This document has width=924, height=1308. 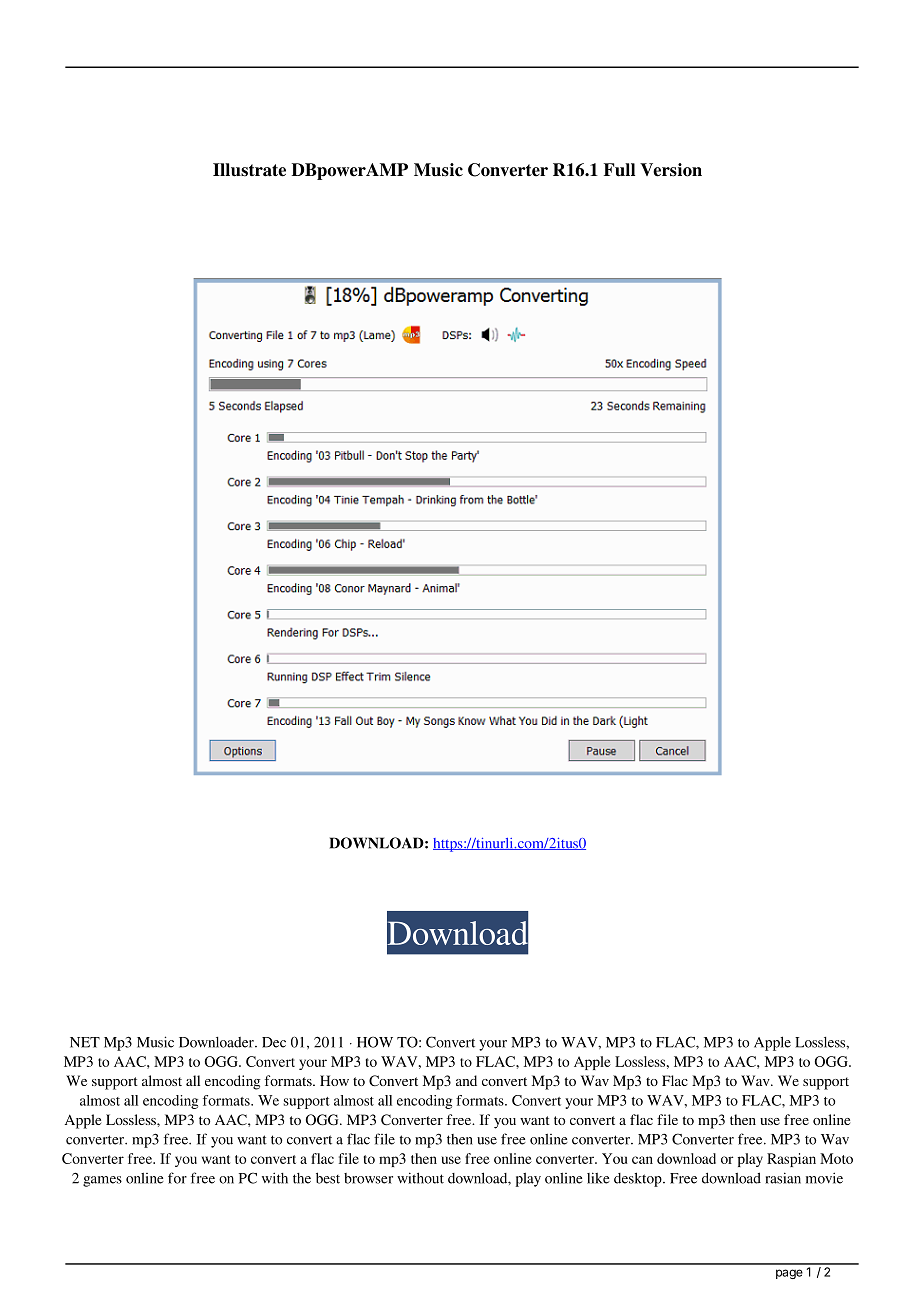 What do you see at coordinates (249, 170) in the document?
I see `Illustrate` at bounding box center [249, 170].
